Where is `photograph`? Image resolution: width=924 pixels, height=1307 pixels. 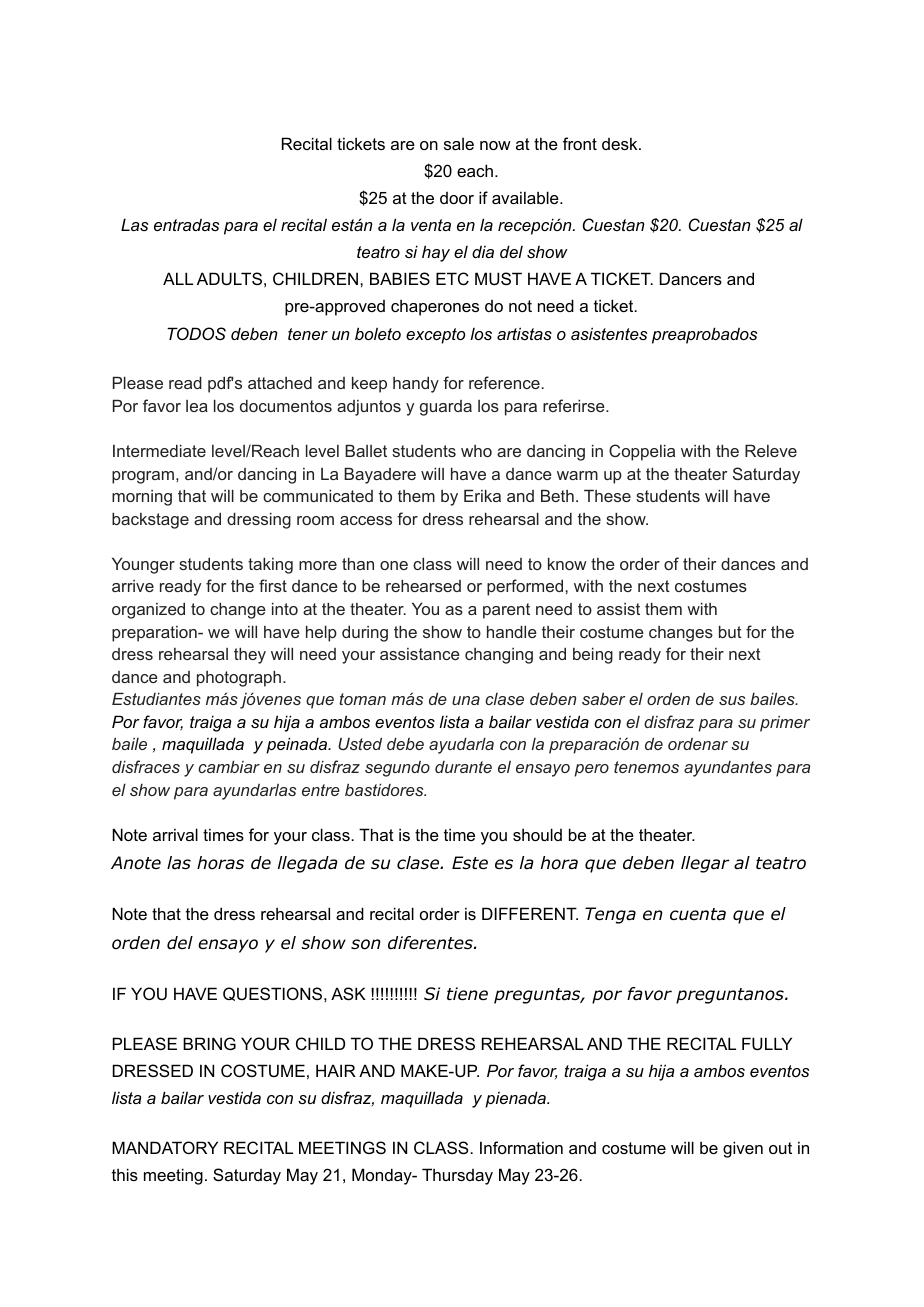 photograph is located at coordinates (240, 678).
